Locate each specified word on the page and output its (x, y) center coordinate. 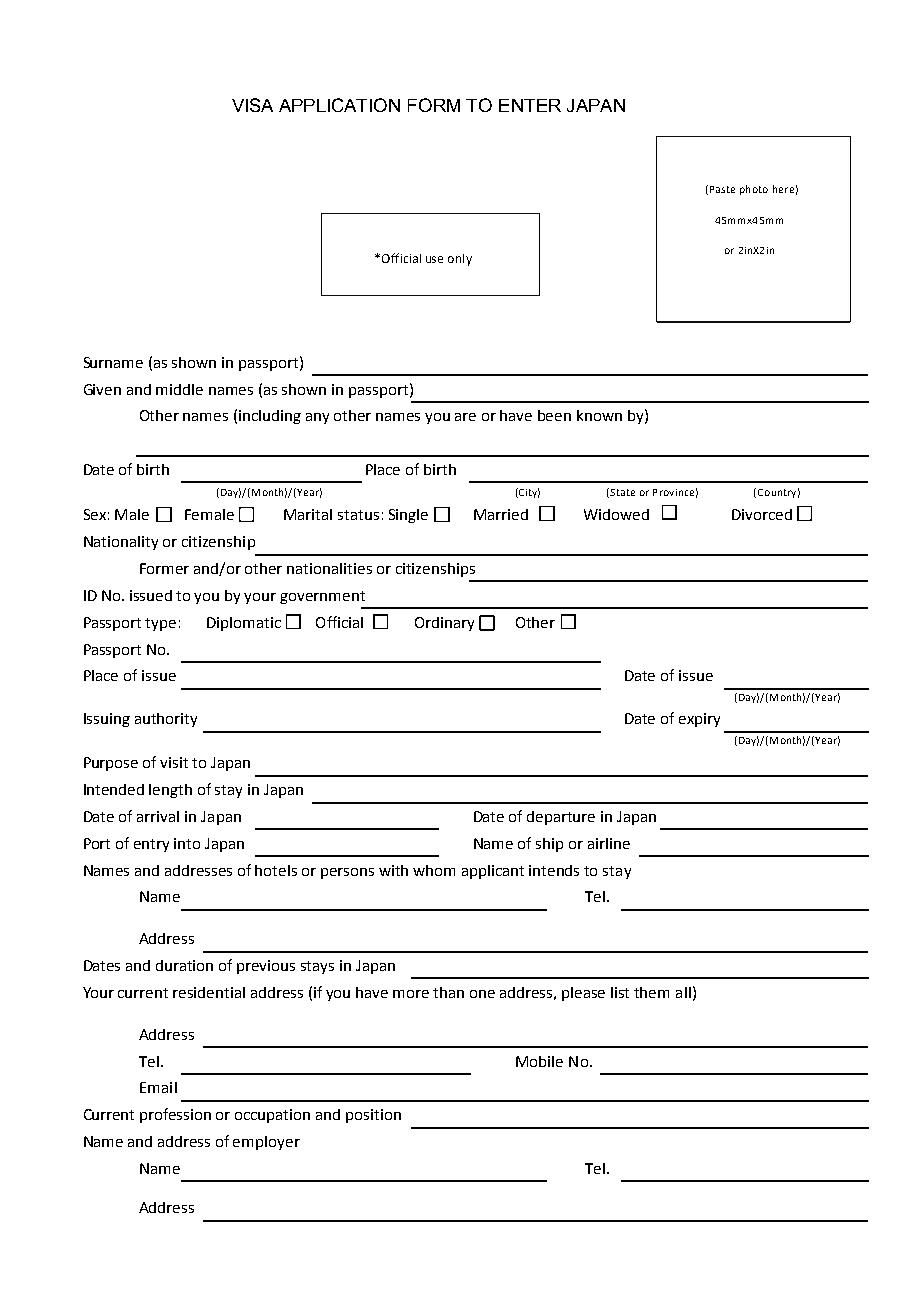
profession (175, 1115)
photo (754, 190)
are (465, 417)
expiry (699, 720)
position (373, 1116)
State (622, 492)
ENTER (530, 105)
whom (434, 870)
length (170, 791)
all (683, 992)
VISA (252, 105)
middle (179, 389)
